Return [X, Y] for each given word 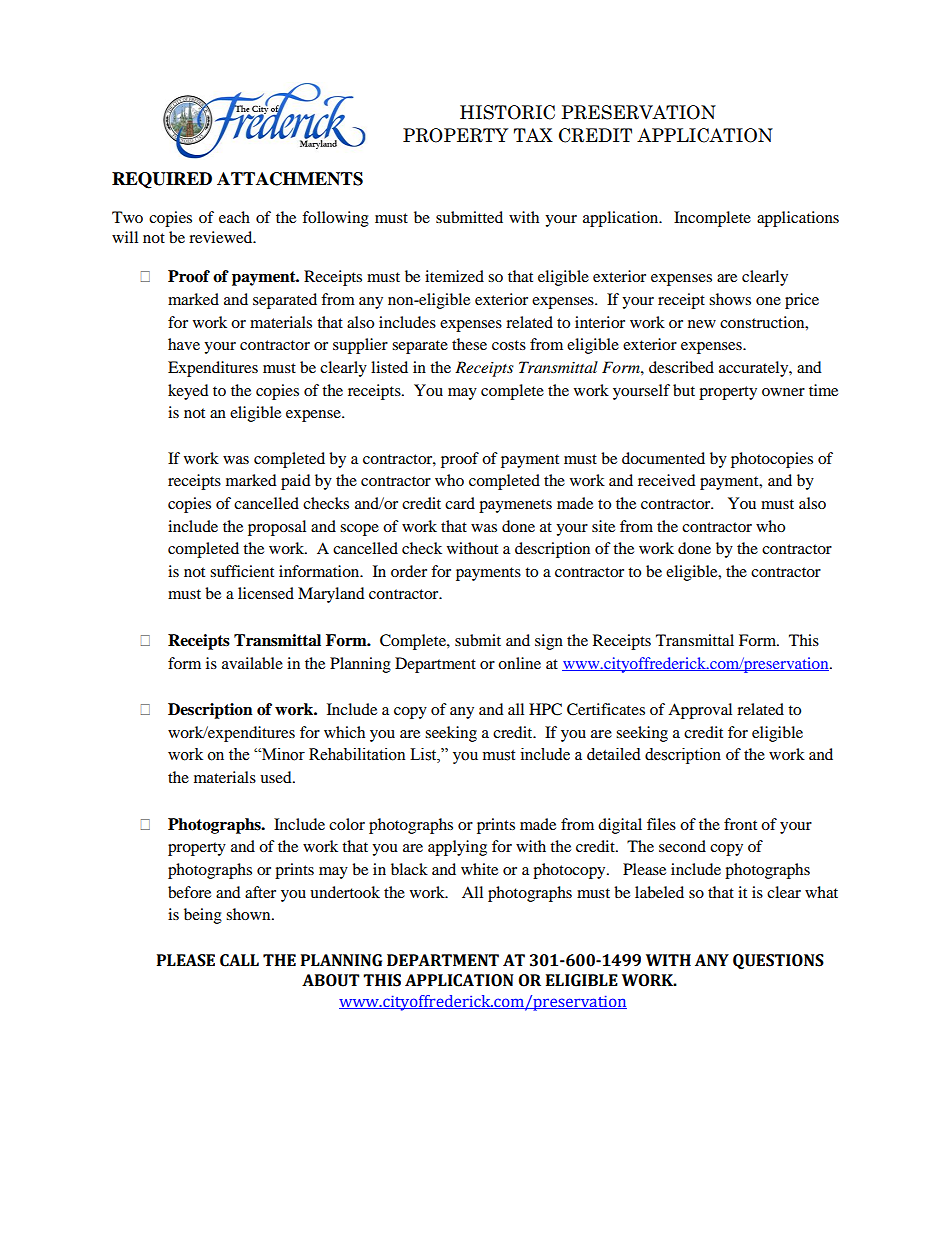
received [667, 480]
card [460, 503]
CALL [239, 960]
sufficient [242, 571]
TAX [533, 135]
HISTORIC [507, 112]
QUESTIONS [778, 962]
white [479, 869]
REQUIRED [162, 180]
